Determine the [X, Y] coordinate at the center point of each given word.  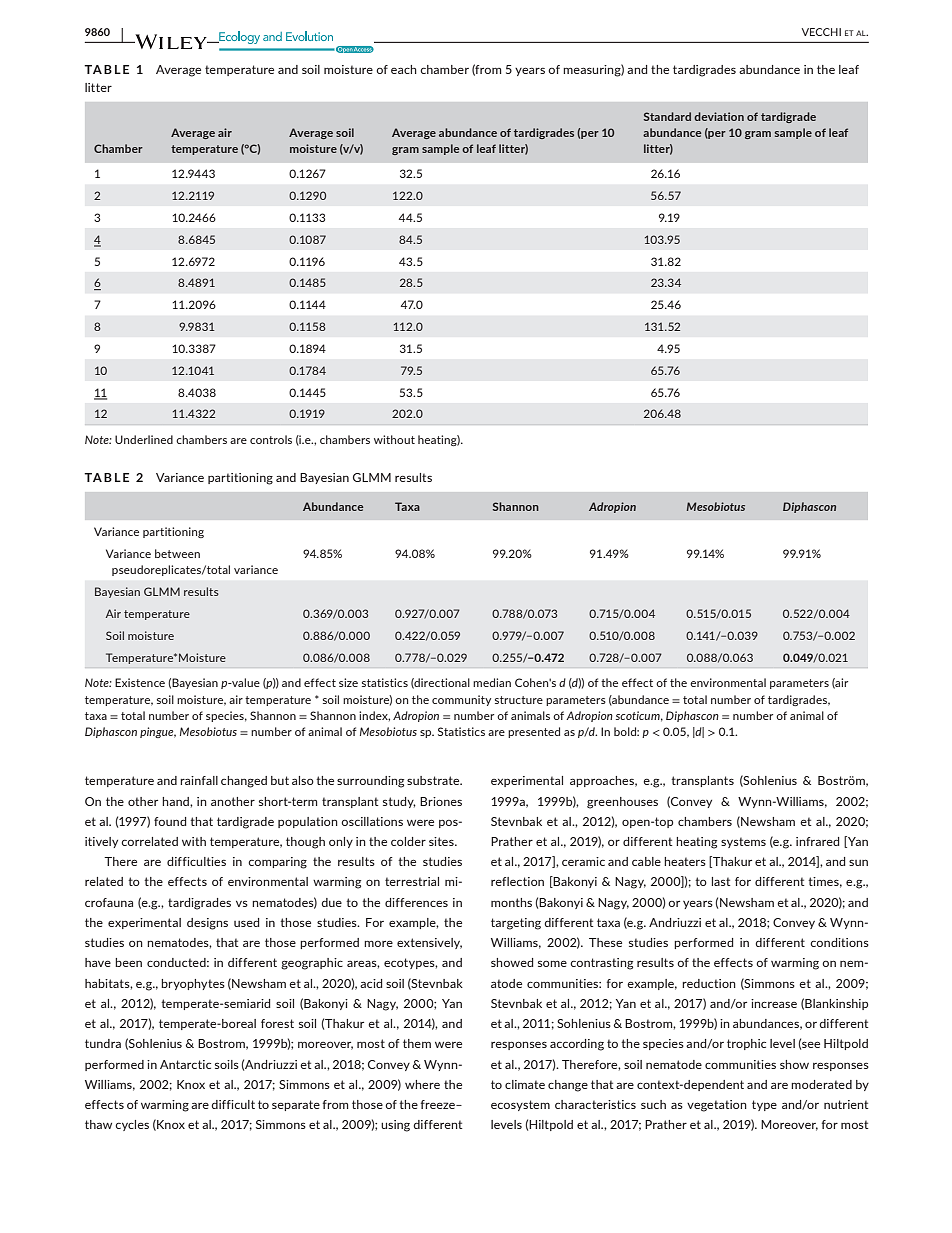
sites [442, 841]
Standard [667, 116]
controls [271, 439]
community [461, 700]
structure [519, 700]
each [404, 69]
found [170, 821]
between [177, 553]
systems [743, 842]
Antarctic [185, 1064]
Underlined [144, 439]
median [492, 682]
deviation [719, 116]
